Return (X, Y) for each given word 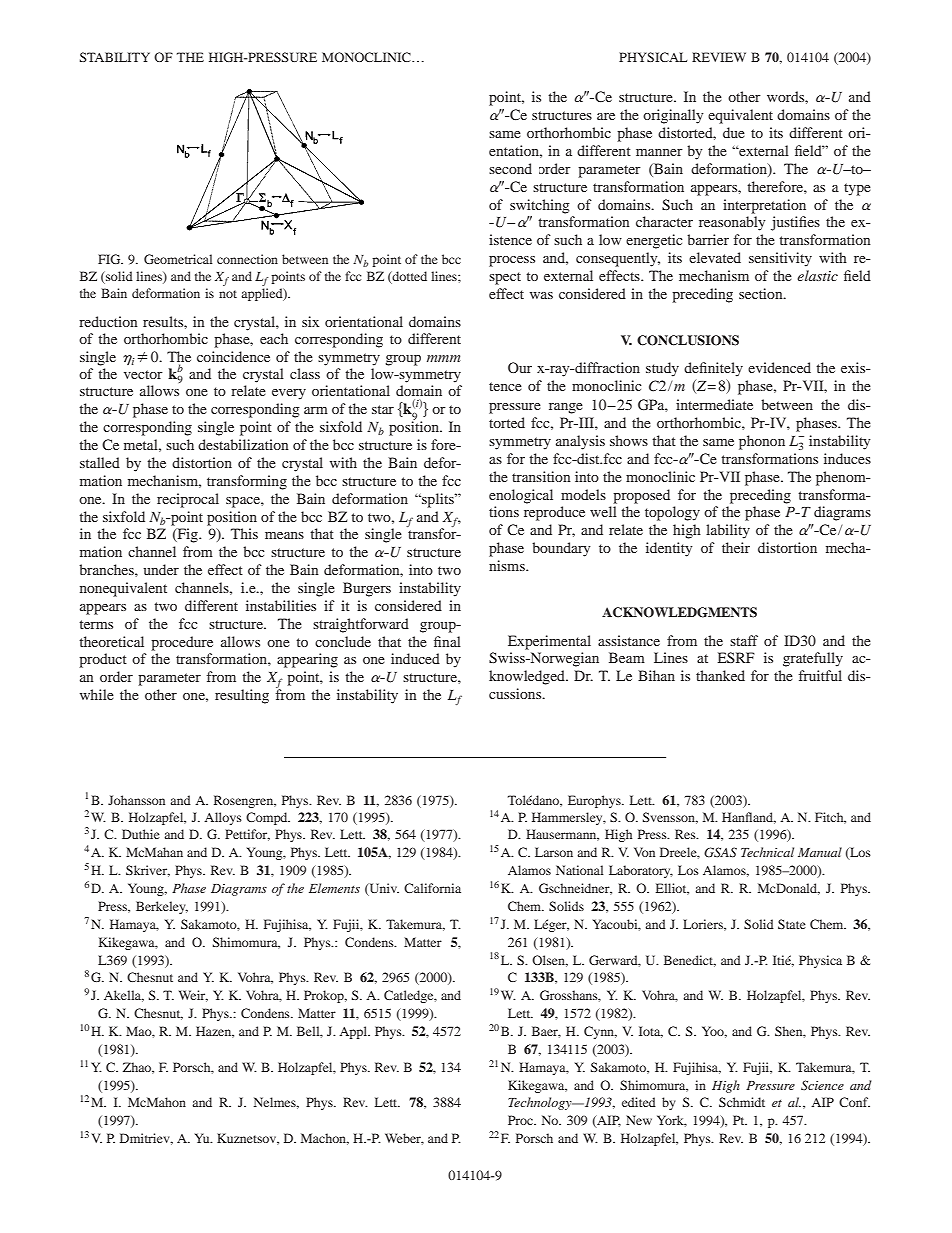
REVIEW (719, 57)
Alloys (223, 818)
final (447, 641)
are (606, 116)
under (161, 569)
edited (639, 1102)
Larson (554, 852)
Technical (767, 852)
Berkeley (162, 907)
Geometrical (178, 259)
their (736, 547)
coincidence (233, 356)
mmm (443, 358)
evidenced (779, 367)
